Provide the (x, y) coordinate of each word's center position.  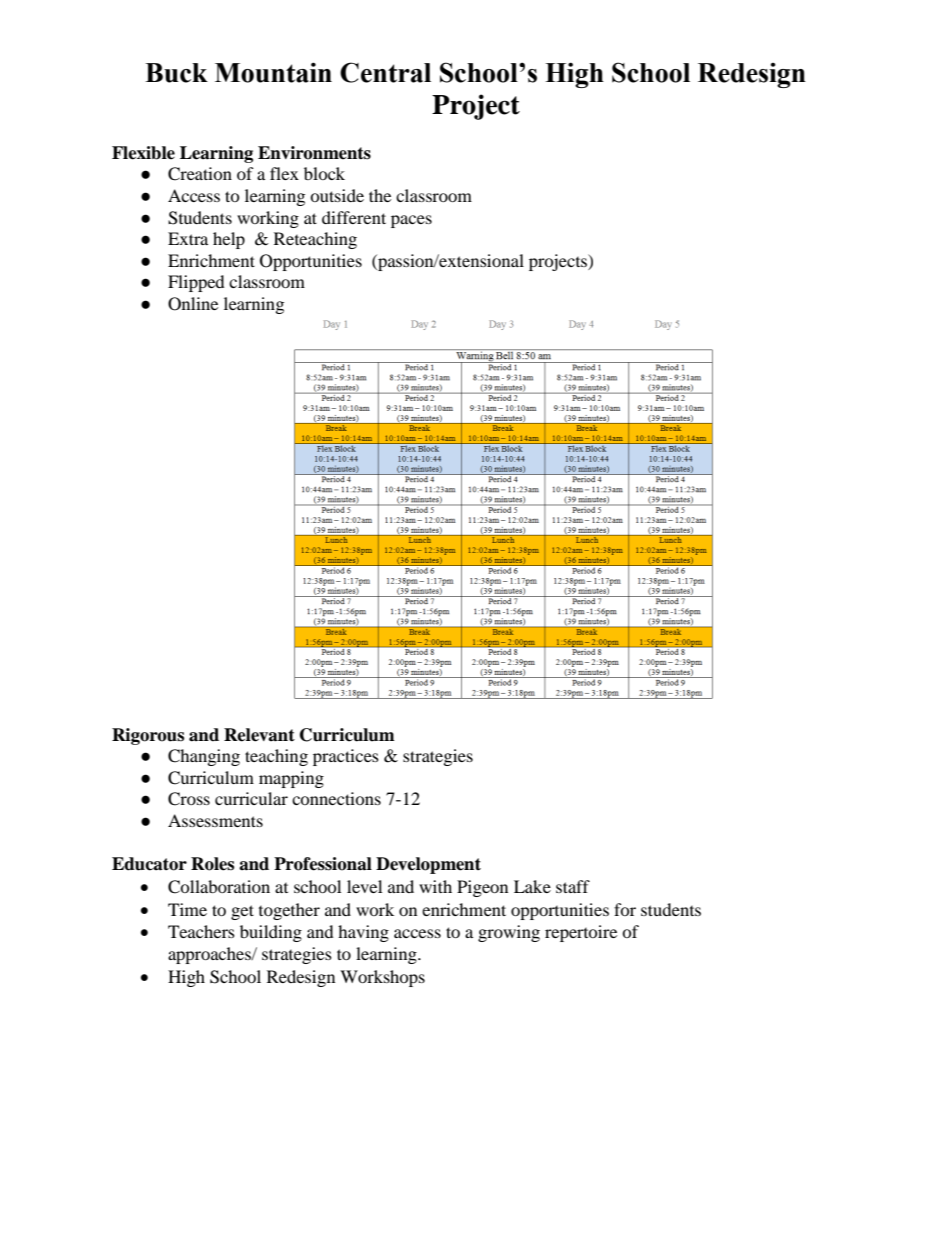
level (364, 886)
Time (187, 909)
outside (337, 195)
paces (411, 221)
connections (336, 798)
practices (346, 757)
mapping (291, 779)
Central (385, 72)
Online (193, 304)
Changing (204, 757)
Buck (176, 73)
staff (573, 886)
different (354, 217)
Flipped (196, 283)
